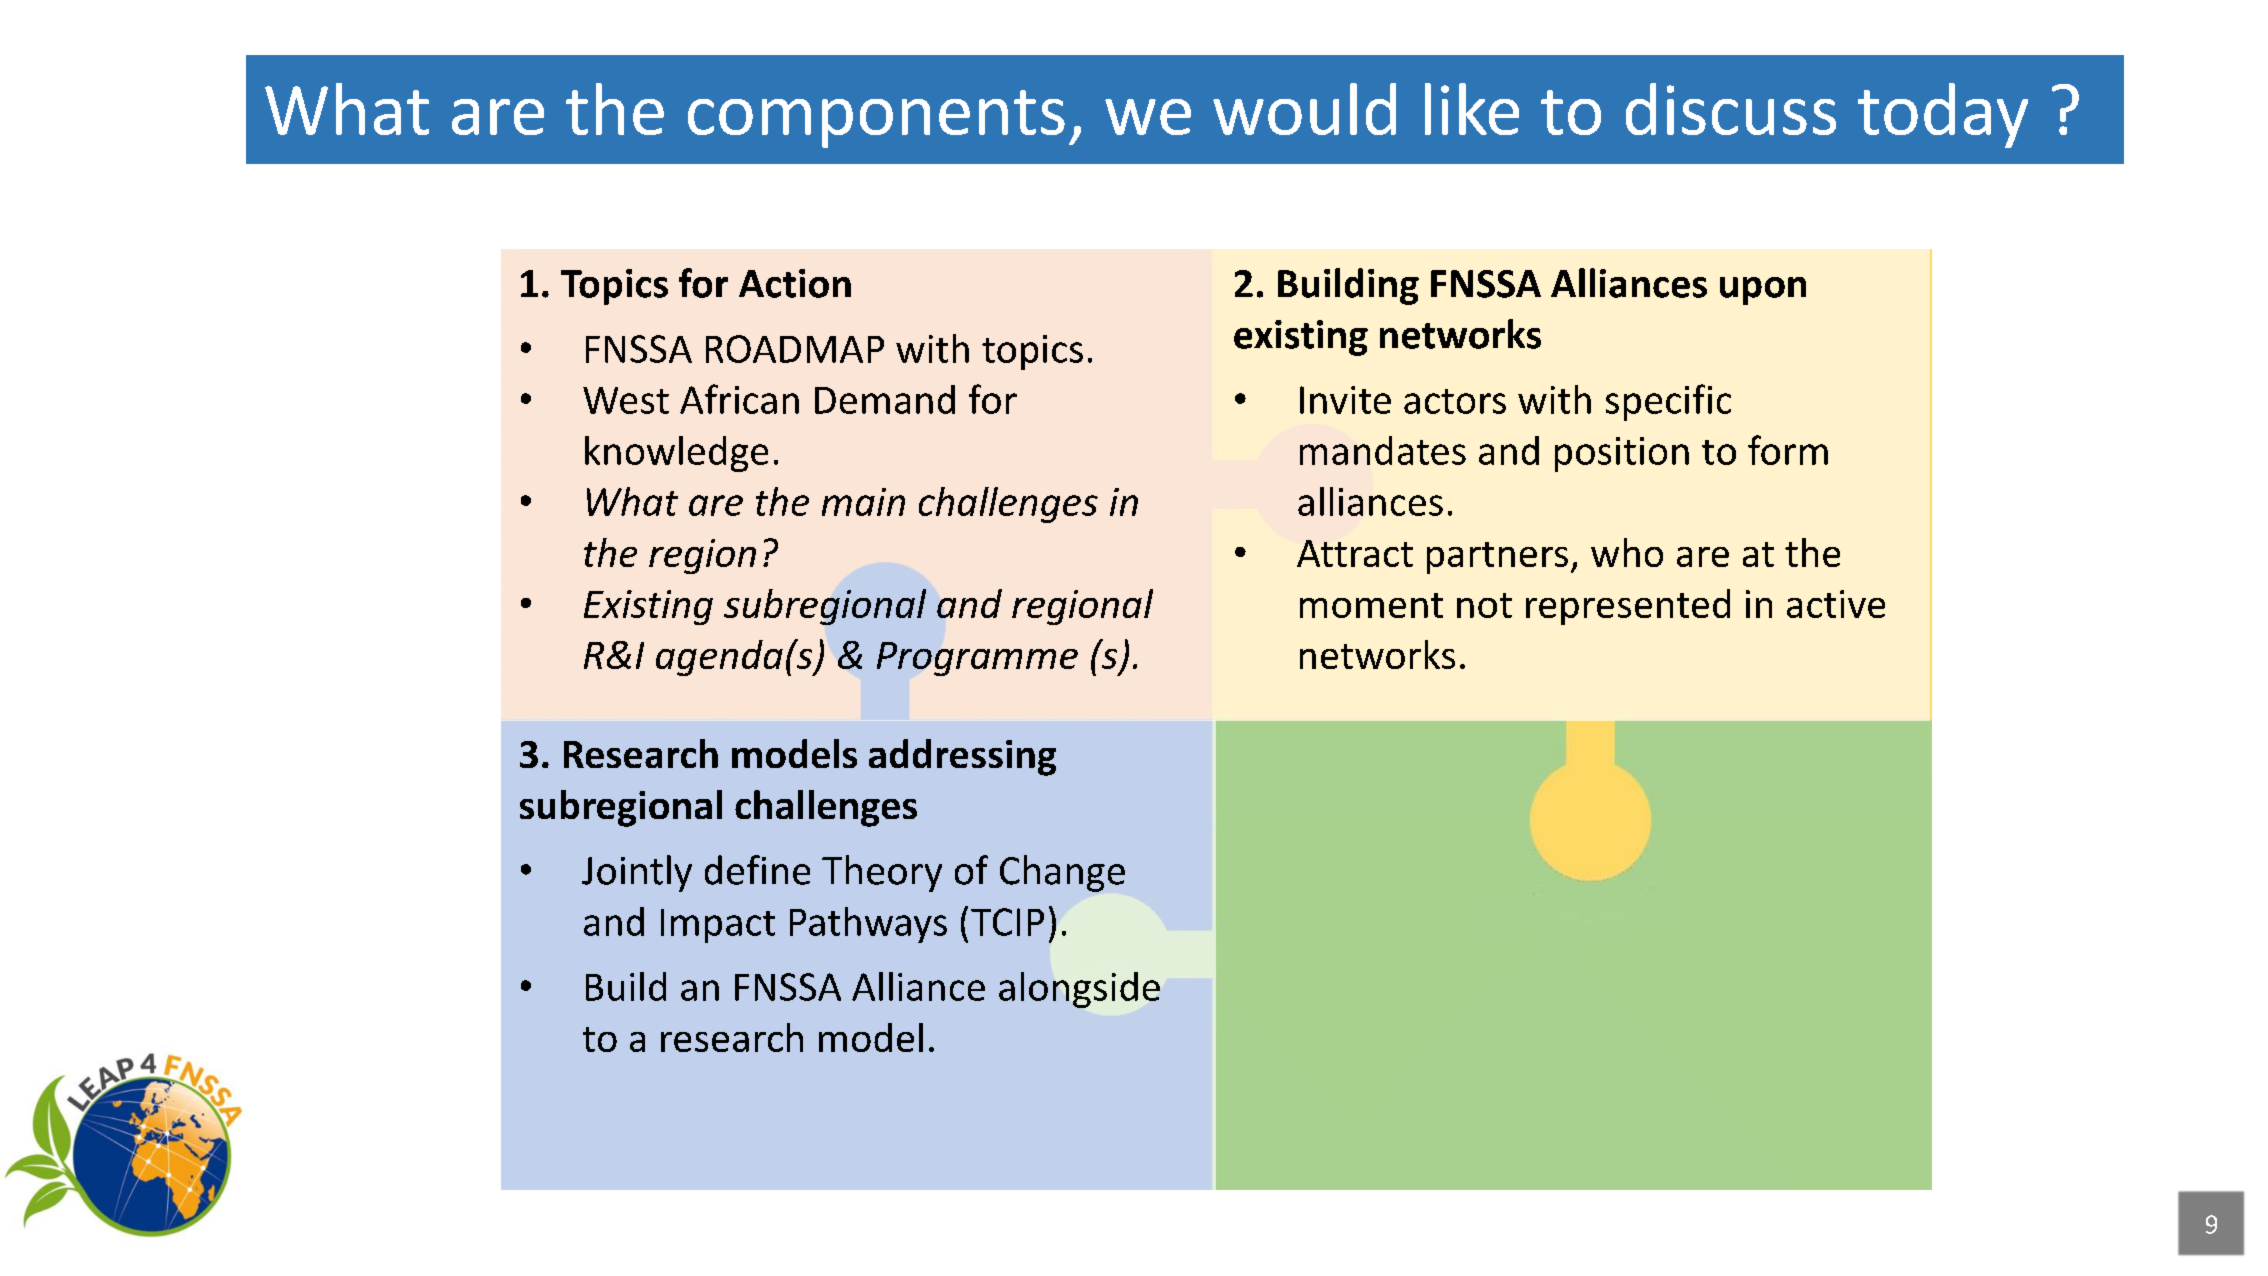 Image resolution: width=2268 pixels, height=1276 pixels. Describe the element at coordinates (1371, 605) in the screenshot. I see `moment` at that location.
